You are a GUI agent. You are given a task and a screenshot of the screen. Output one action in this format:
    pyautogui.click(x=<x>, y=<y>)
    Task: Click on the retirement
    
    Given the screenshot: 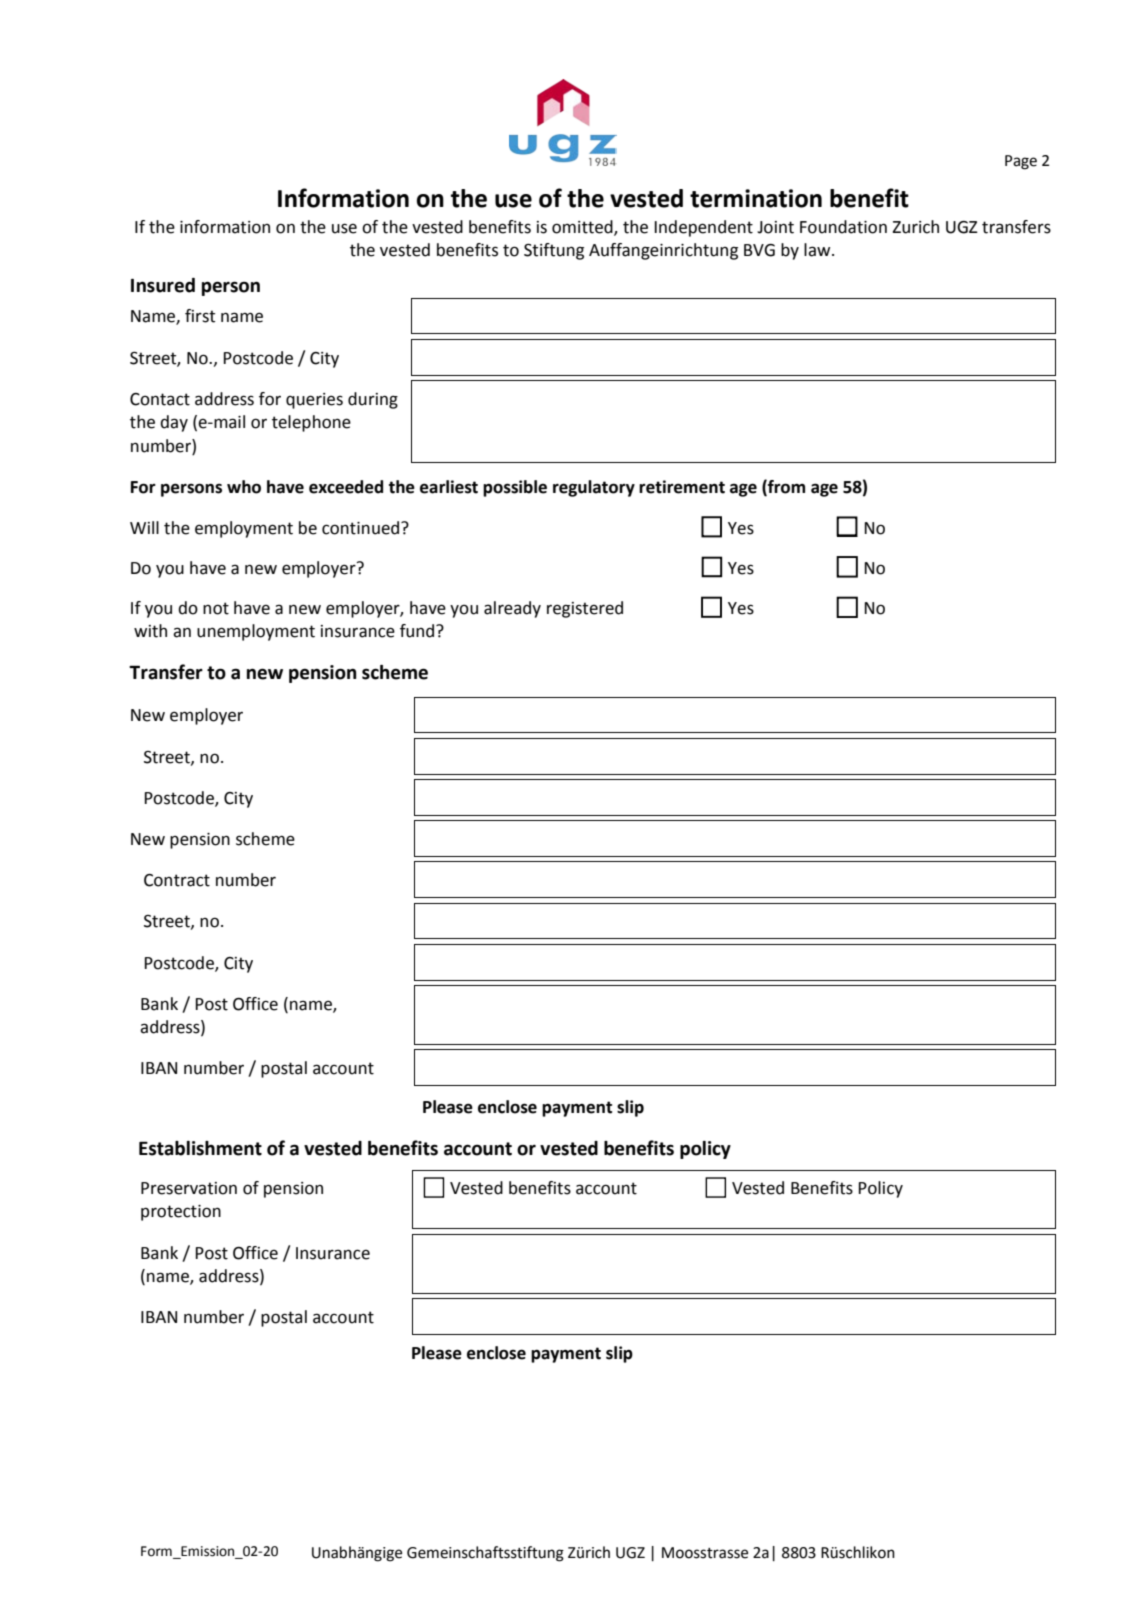 What is the action you would take?
    pyautogui.click(x=682, y=487)
